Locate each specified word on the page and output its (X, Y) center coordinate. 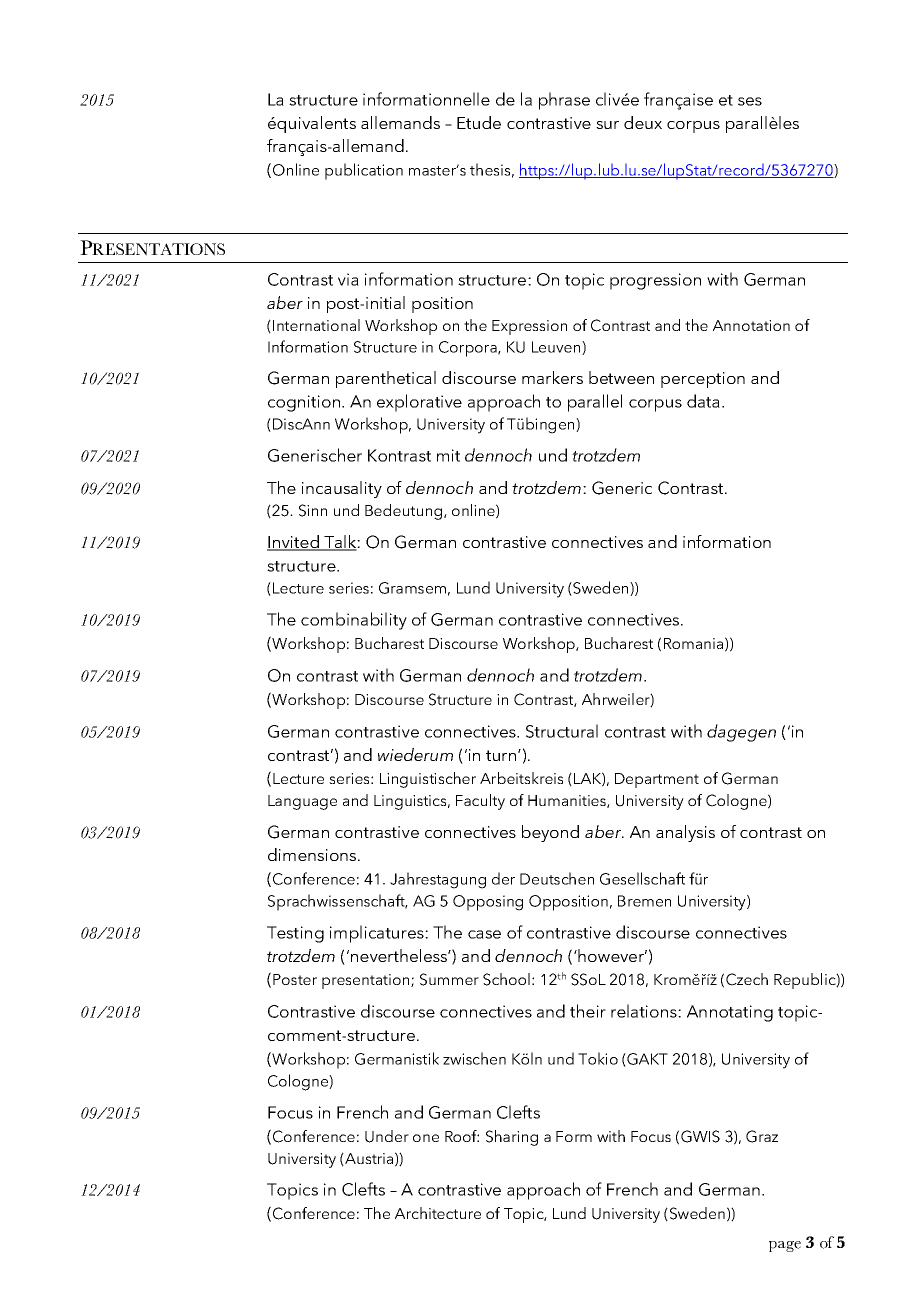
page (785, 1246)
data (703, 401)
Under (387, 1136)
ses (750, 101)
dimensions (313, 854)
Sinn (313, 510)
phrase (564, 101)
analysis (685, 833)
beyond (550, 833)
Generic (622, 488)
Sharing (512, 1138)
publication (364, 171)
